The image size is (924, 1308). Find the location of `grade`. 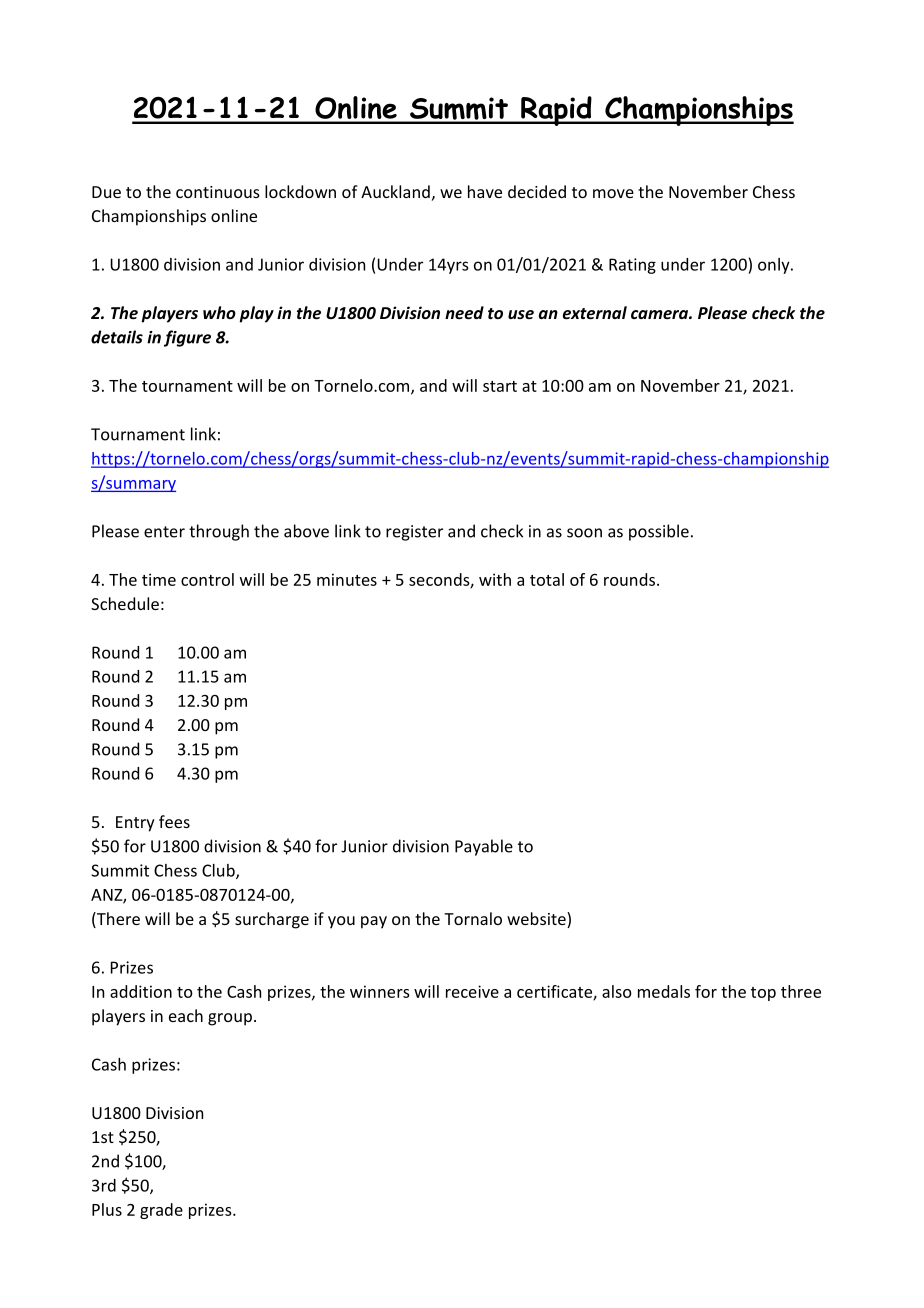

grade is located at coordinates (161, 1211).
